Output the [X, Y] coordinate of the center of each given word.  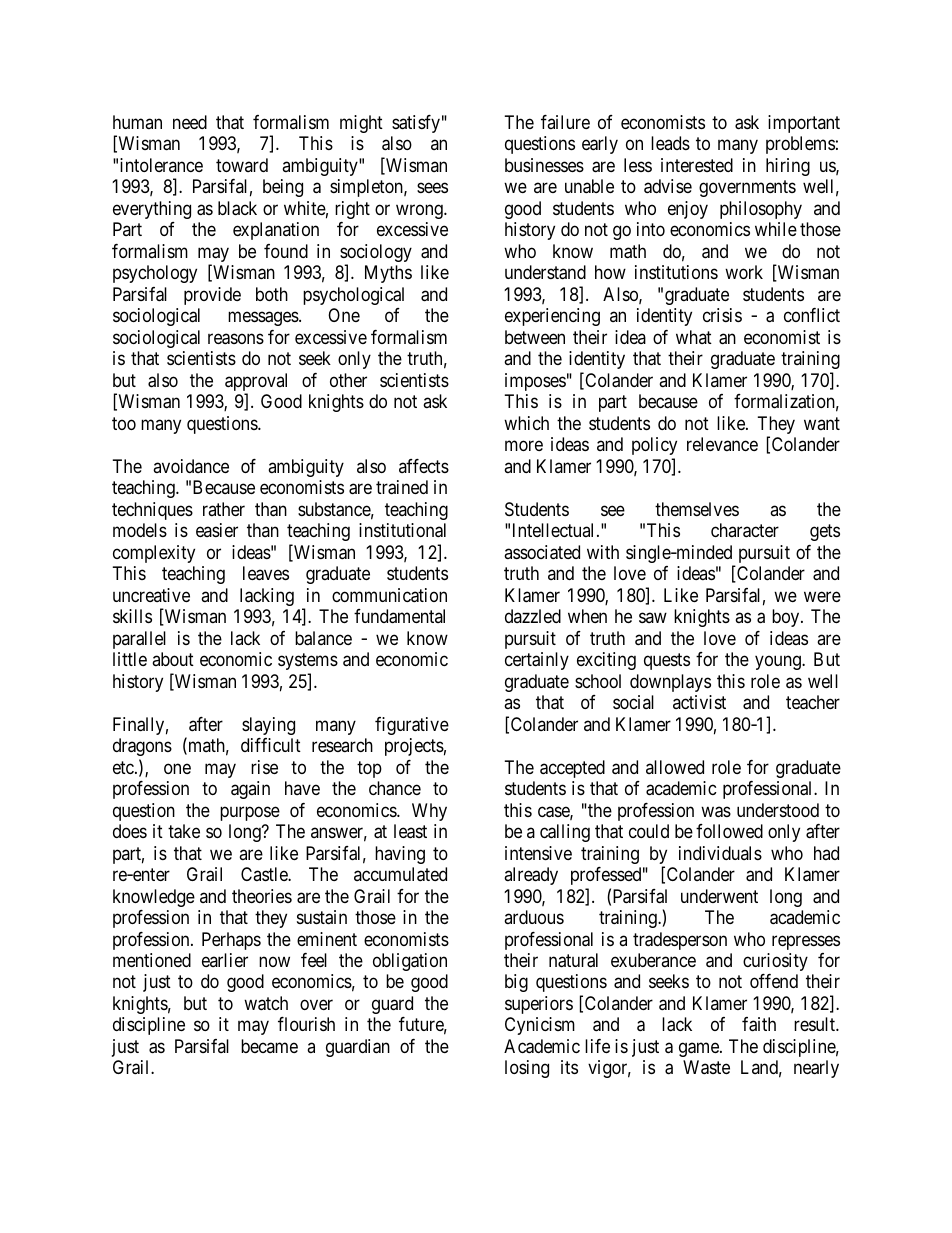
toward [242, 165]
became [269, 1046]
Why [429, 812]
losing [527, 1069]
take [184, 831]
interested [697, 165]
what [694, 337]
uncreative [151, 595]
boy [787, 618]
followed [729, 831]
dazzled [533, 616]
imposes [535, 382]
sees [432, 188]
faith [759, 1024]
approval [256, 383]
